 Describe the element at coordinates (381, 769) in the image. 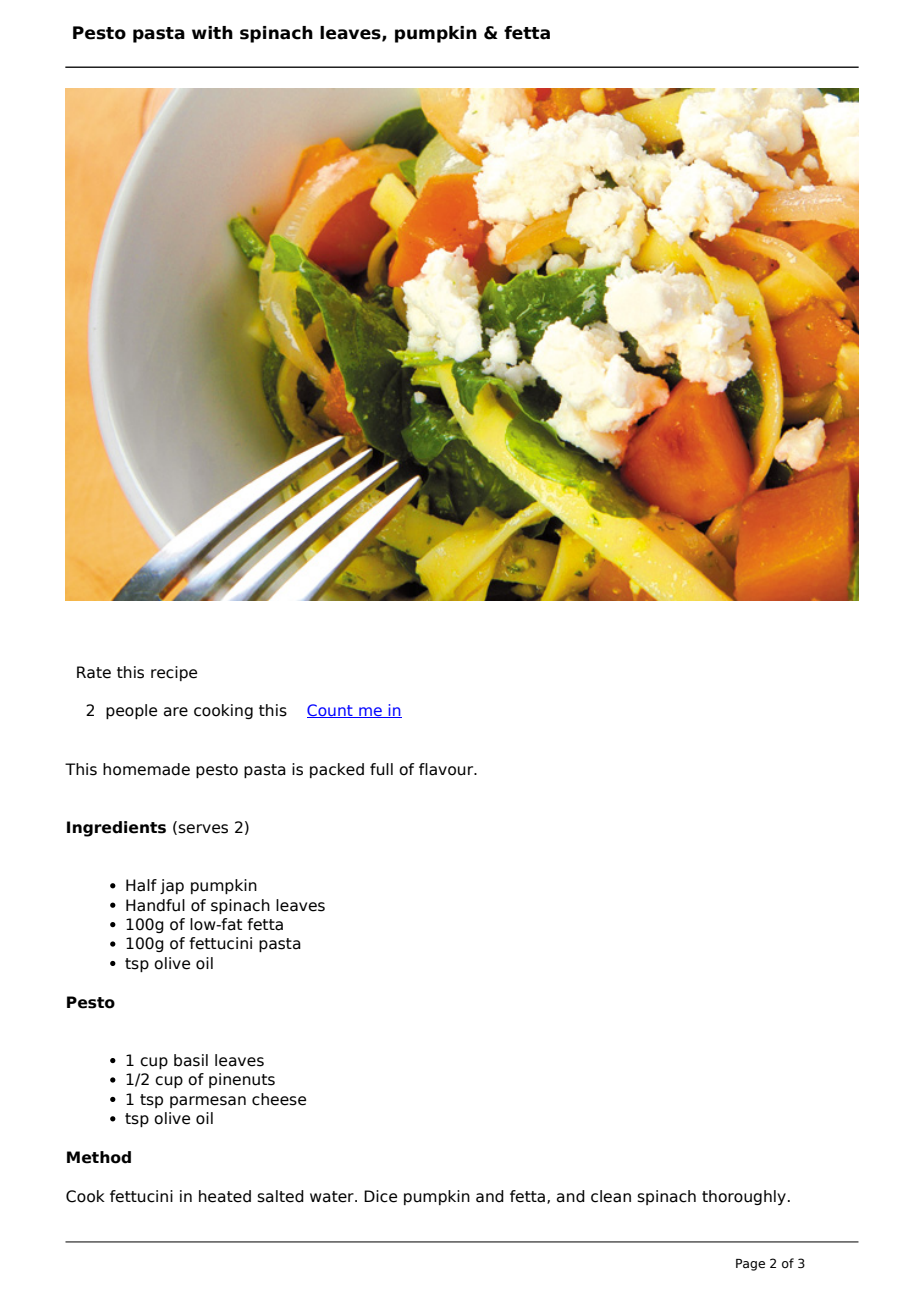

I see `full` at that location.
